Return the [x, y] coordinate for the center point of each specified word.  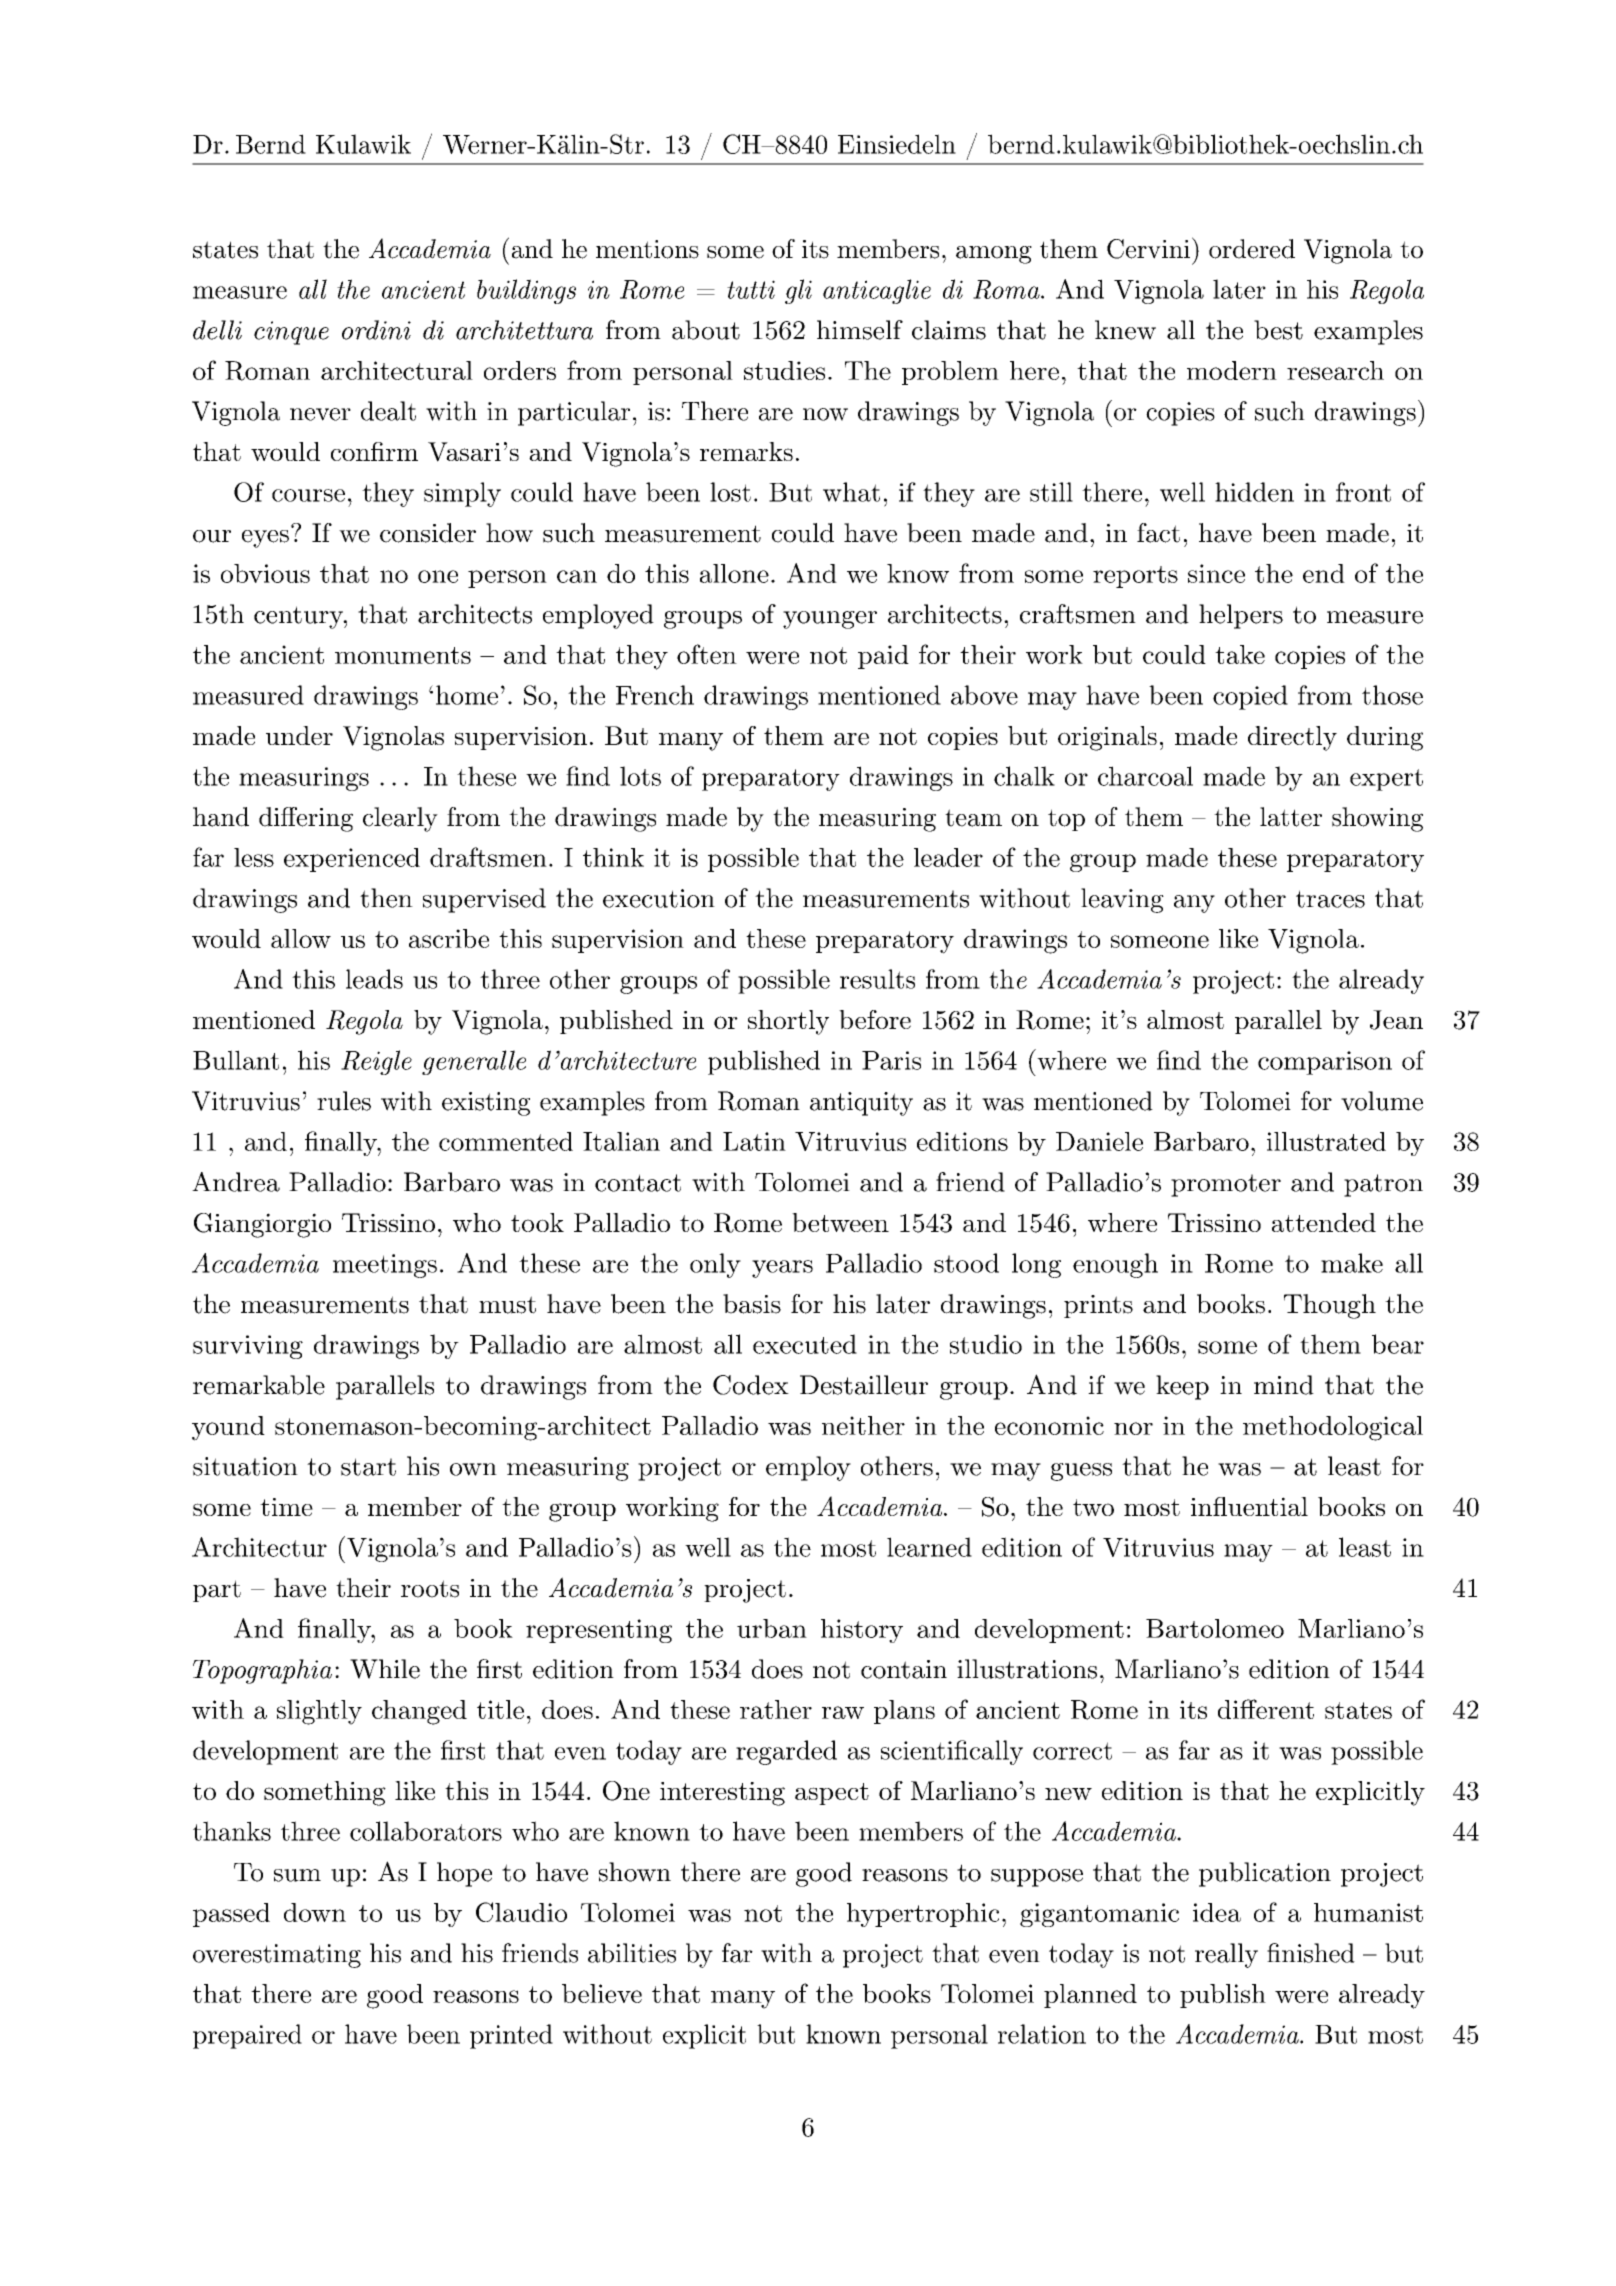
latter [1291, 817]
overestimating [277, 1956]
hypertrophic [923, 1915]
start [368, 1467]
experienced [352, 860]
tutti [751, 289]
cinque [291, 333]
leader [948, 857]
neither [863, 1425]
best [1278, 330]
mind [1284, 1385]
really [1226, 1955]
